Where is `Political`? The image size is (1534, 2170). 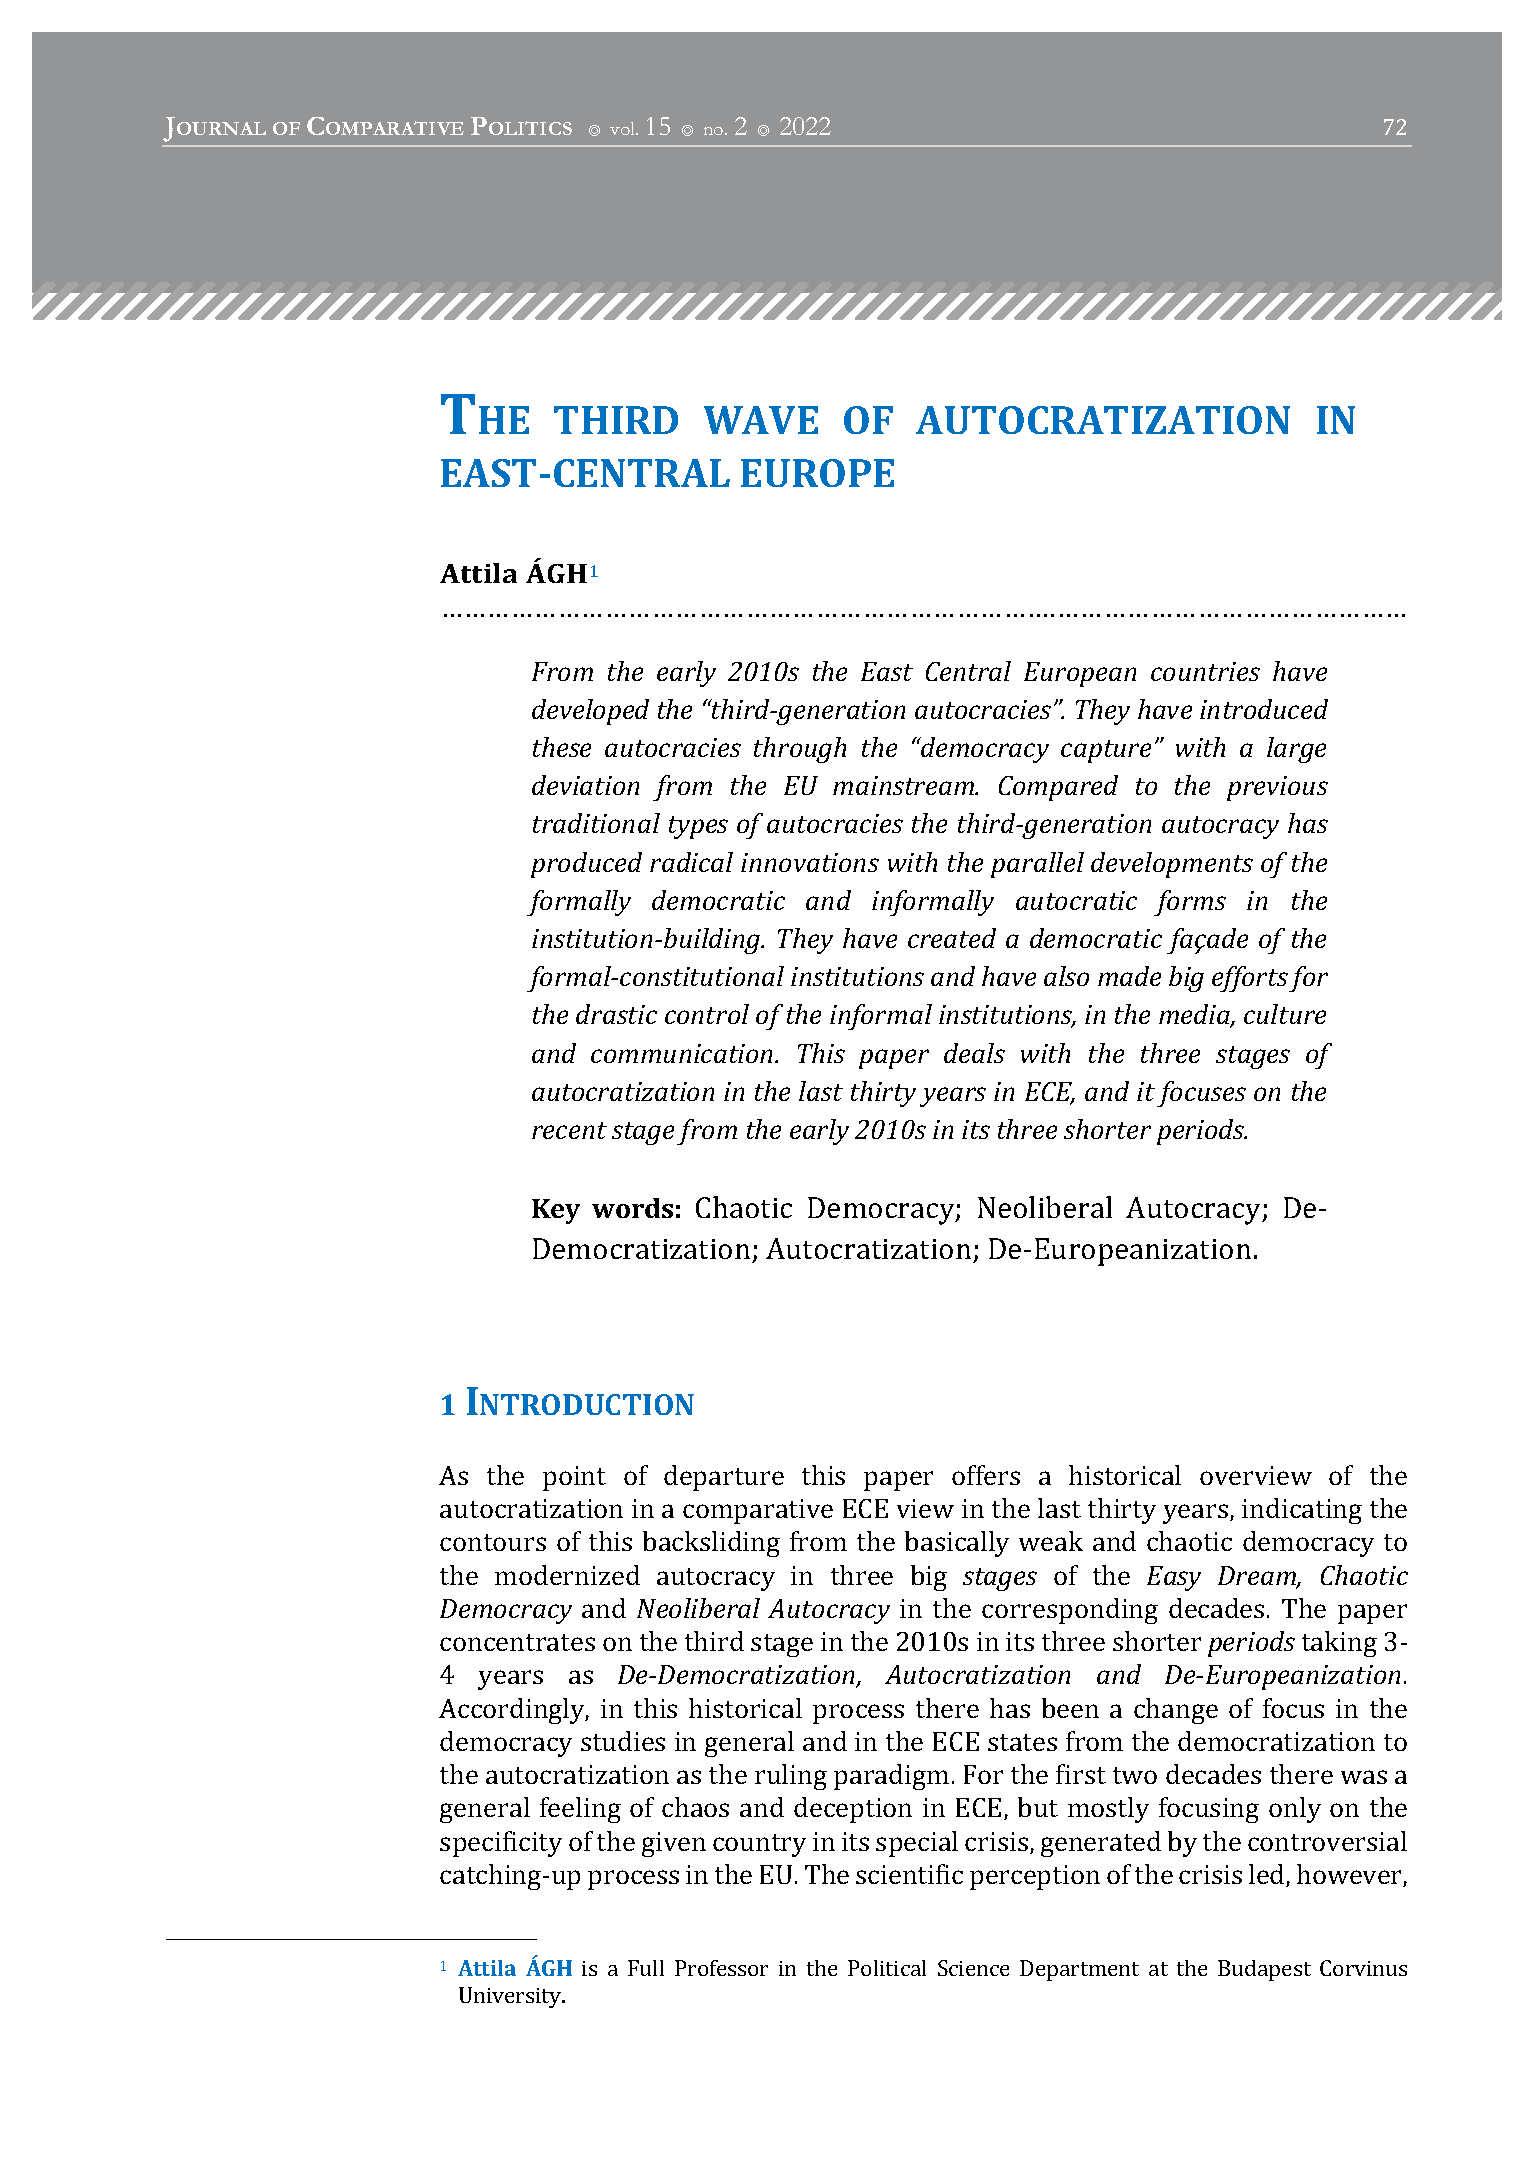 Political is located at coordinates (887, 1968).
